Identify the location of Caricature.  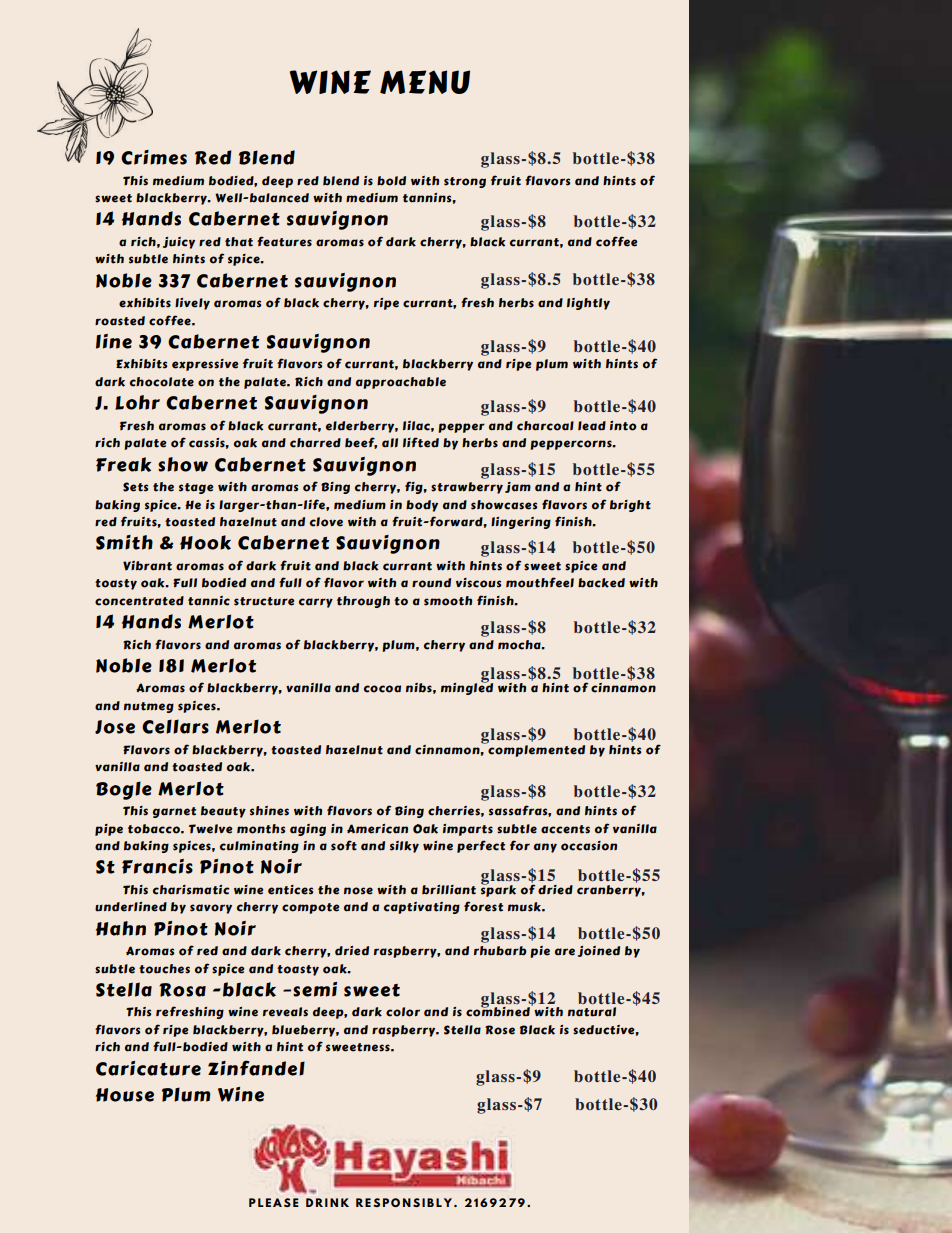
(148, 1068).
